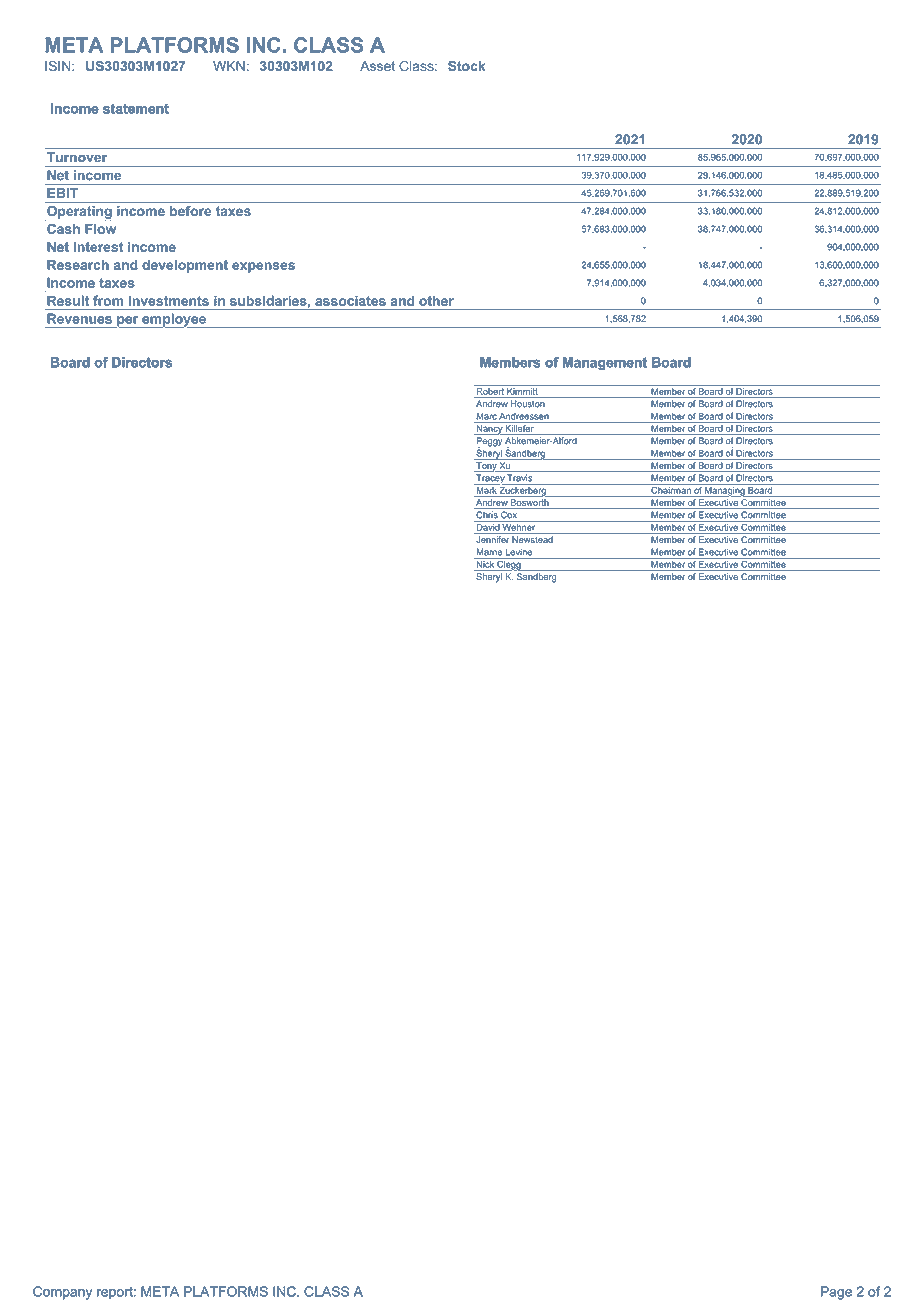 The height and width of the document is (1308, 924). I want to click on Levine, so click(519, 552).
